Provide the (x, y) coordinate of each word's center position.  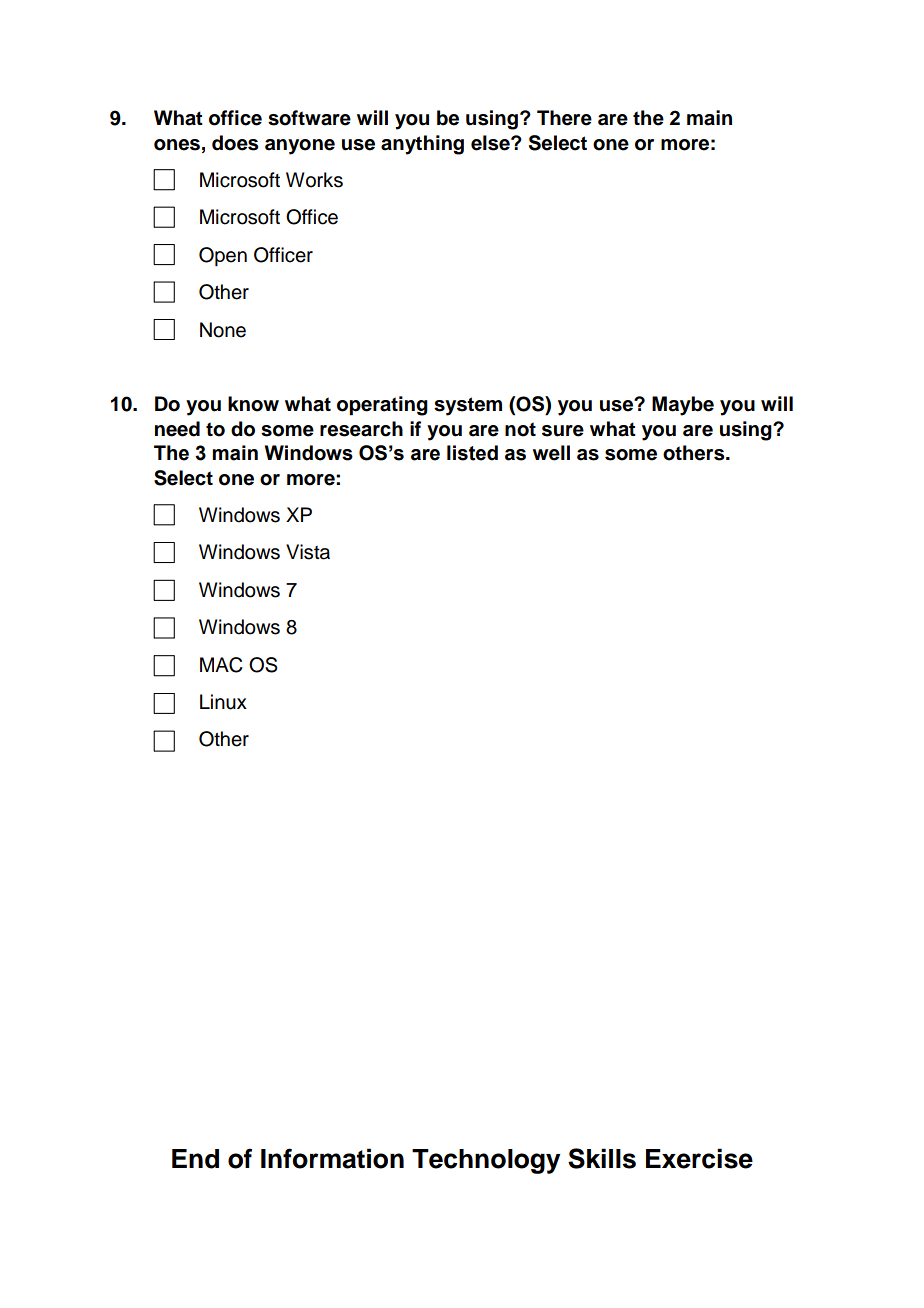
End (195, 1159)
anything (422, 145)
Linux (223, 702)
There (564, 118)
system (468, 406)
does (235, 143)
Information (332, 1158)
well (551, 453)
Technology (486, 1161)
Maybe (683, 406)
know (253, 404)
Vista (308, 552)
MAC (221, 665)
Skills (602, 1158)
